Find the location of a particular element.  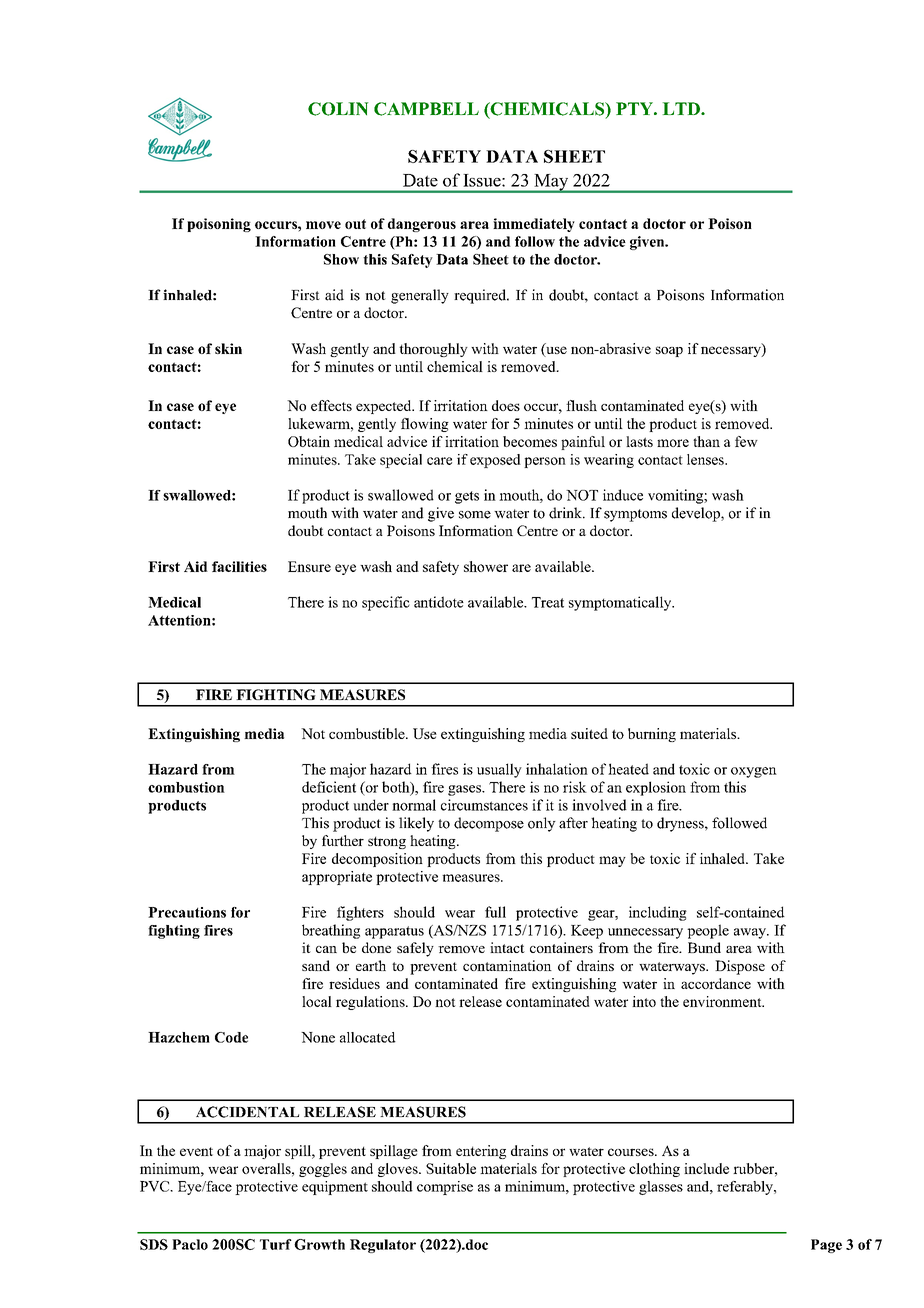

COLIN is located at coordinates (338, 109).
